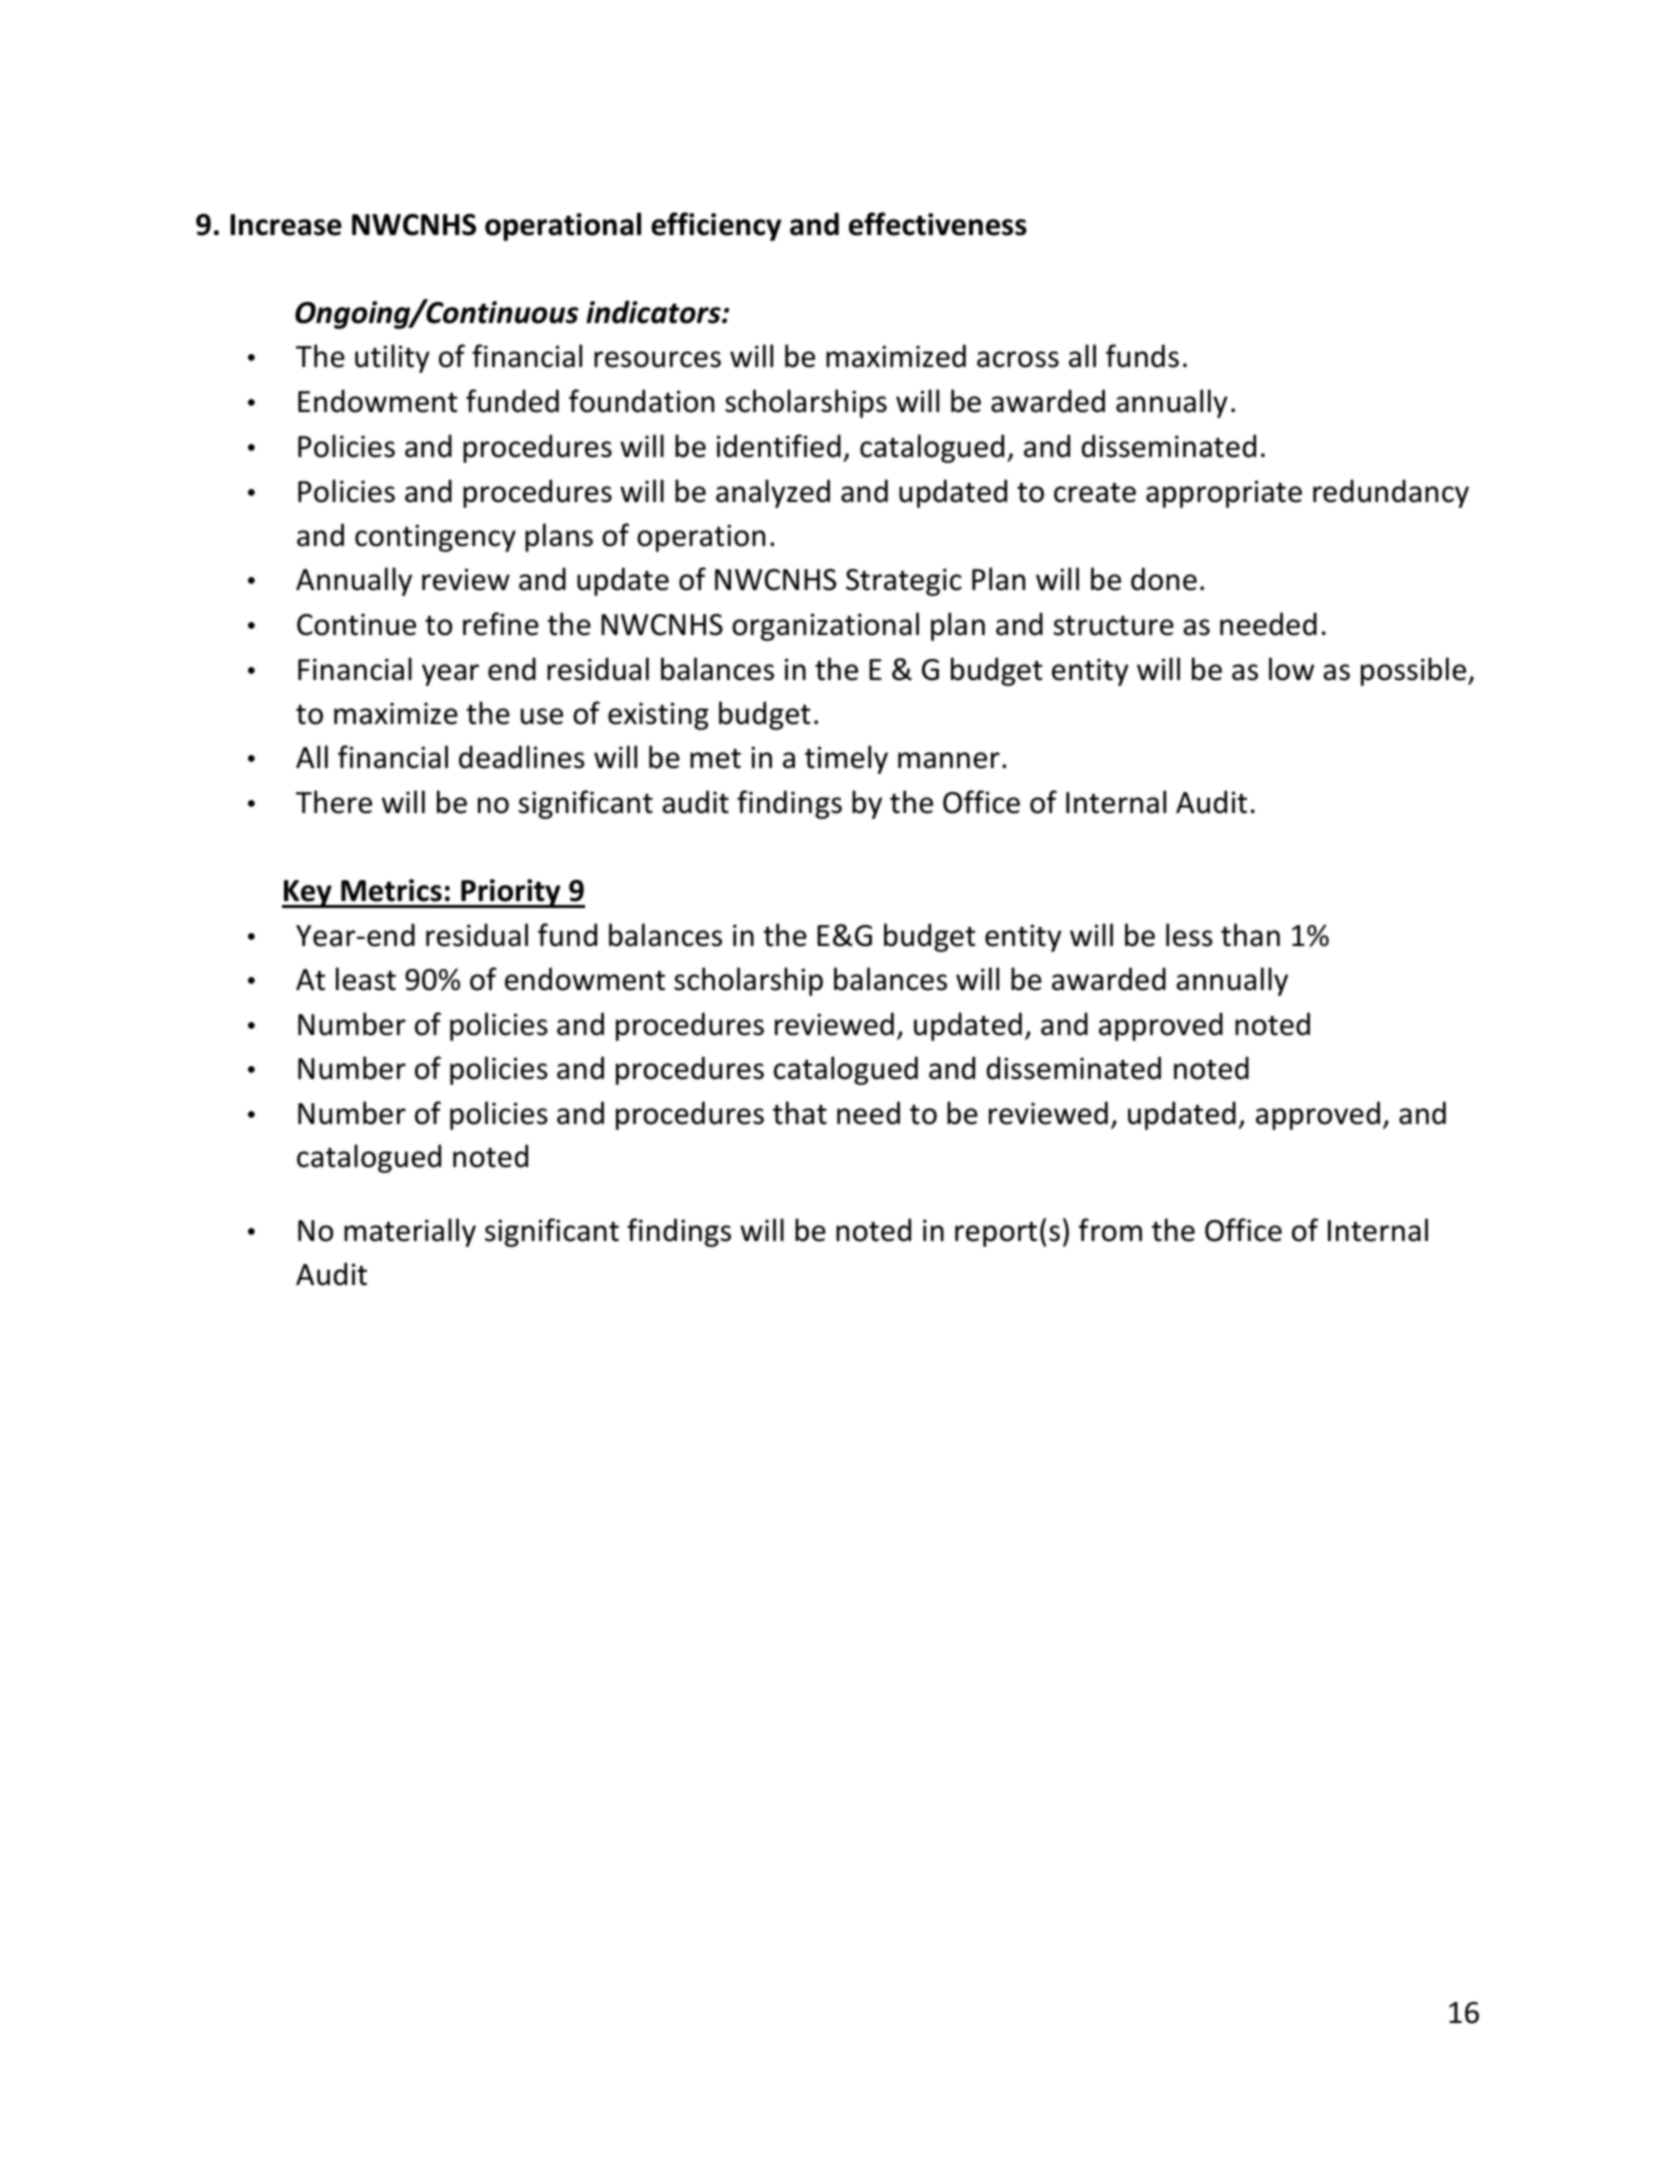  I want to click on across, so click(1018, 359).
